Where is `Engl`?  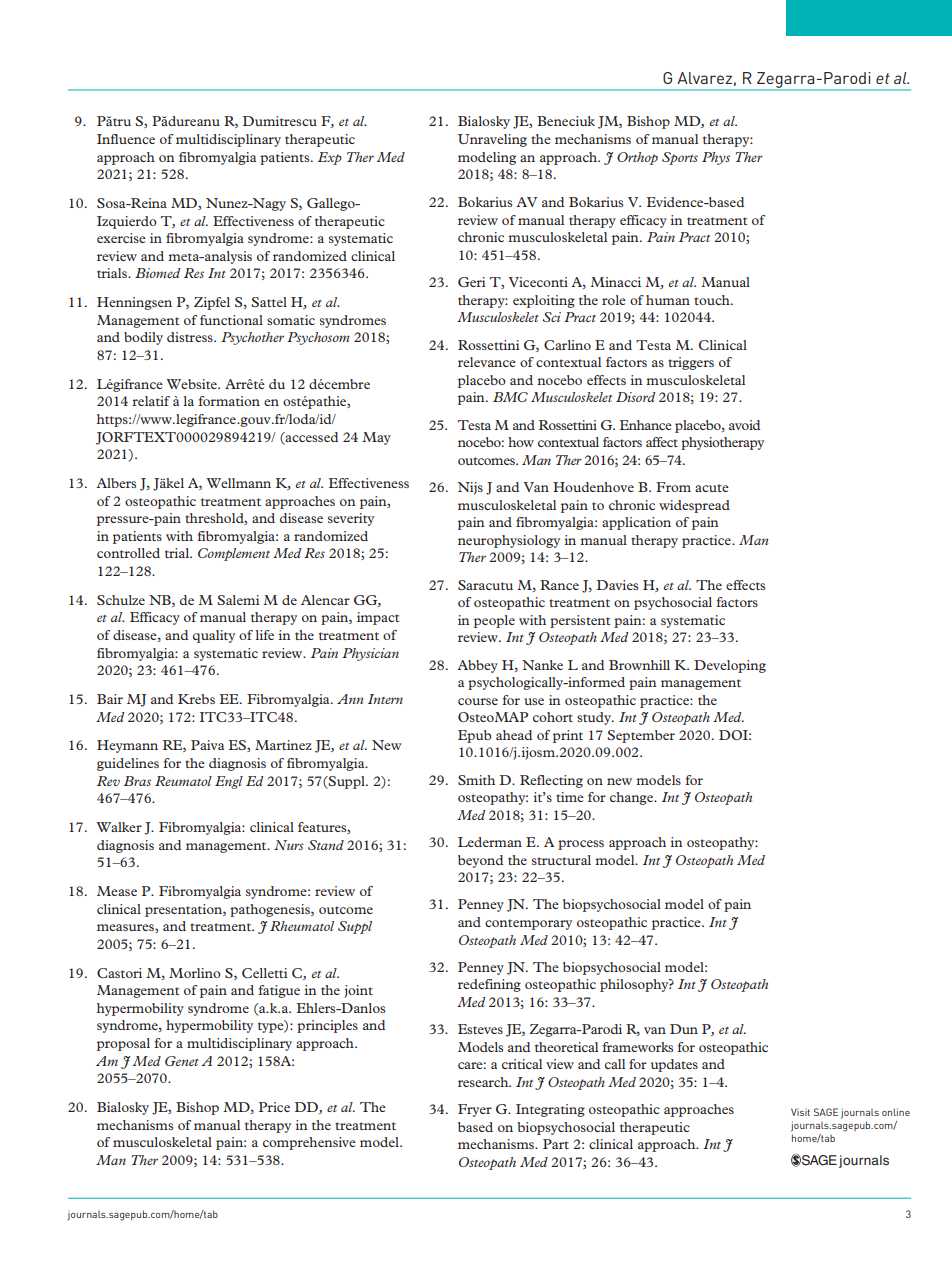
Engl is located at coordinates (229, 782).
